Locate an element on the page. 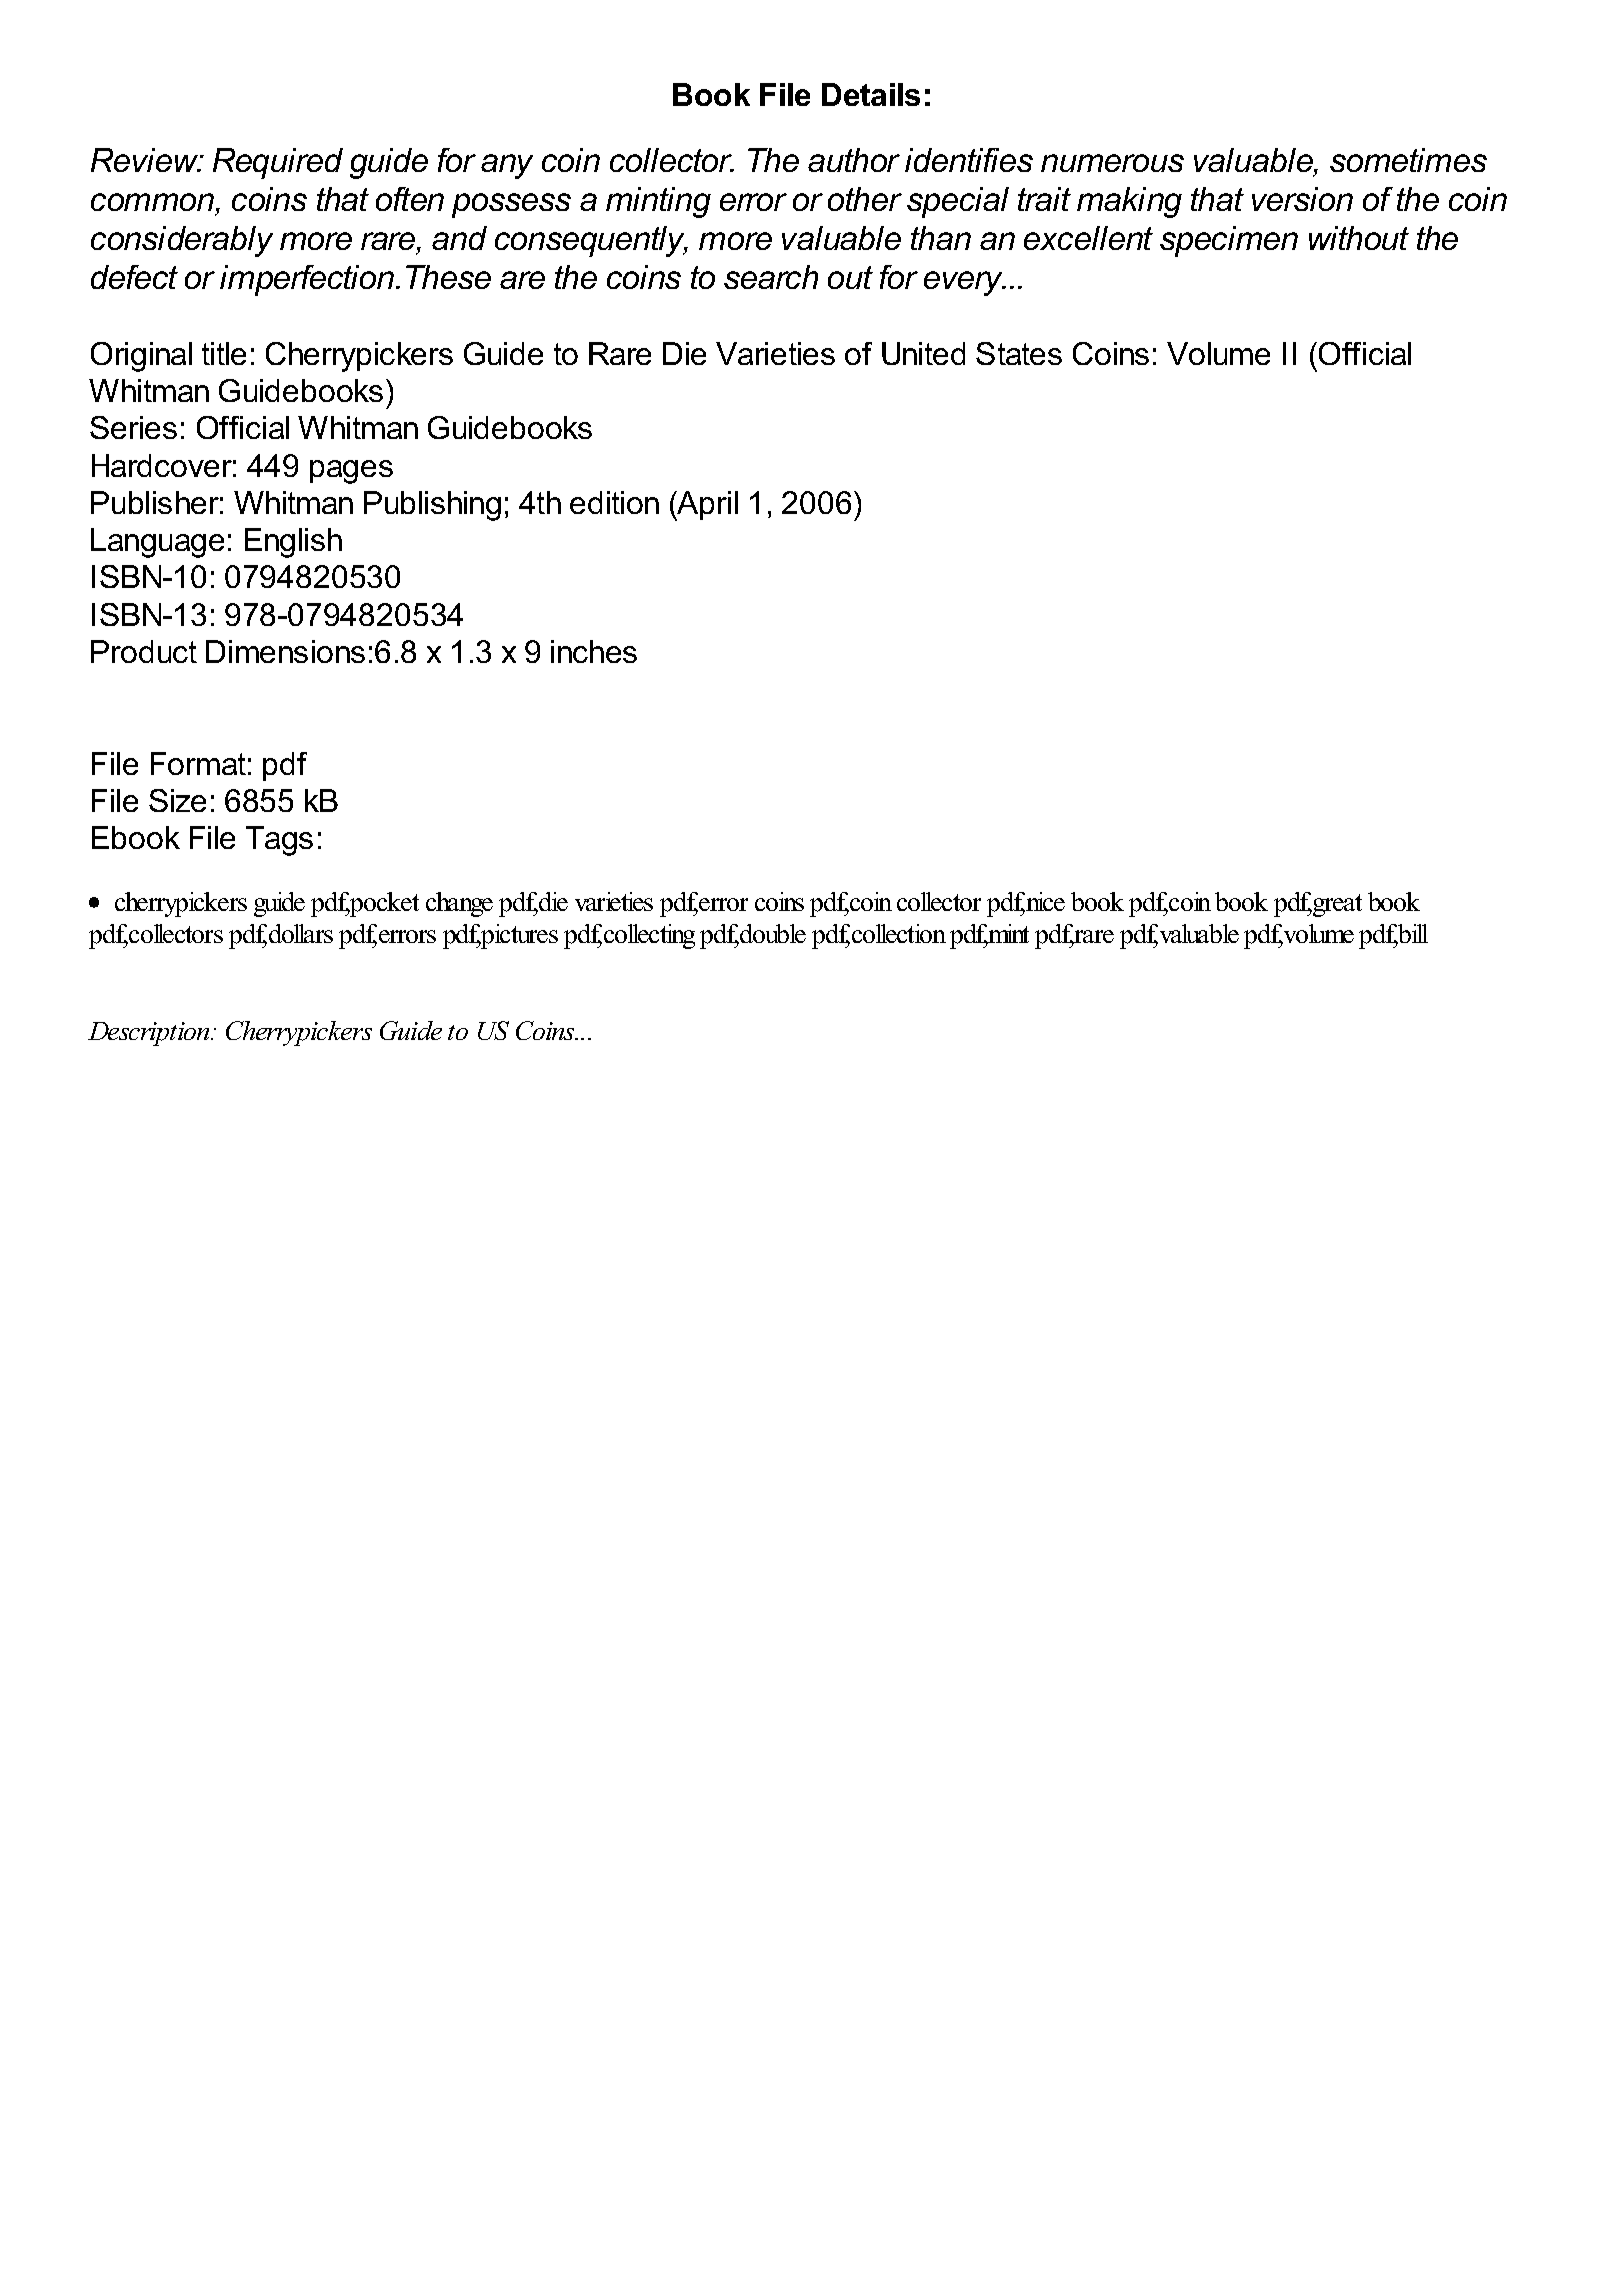  Series is located at coordinates (133, 427).
